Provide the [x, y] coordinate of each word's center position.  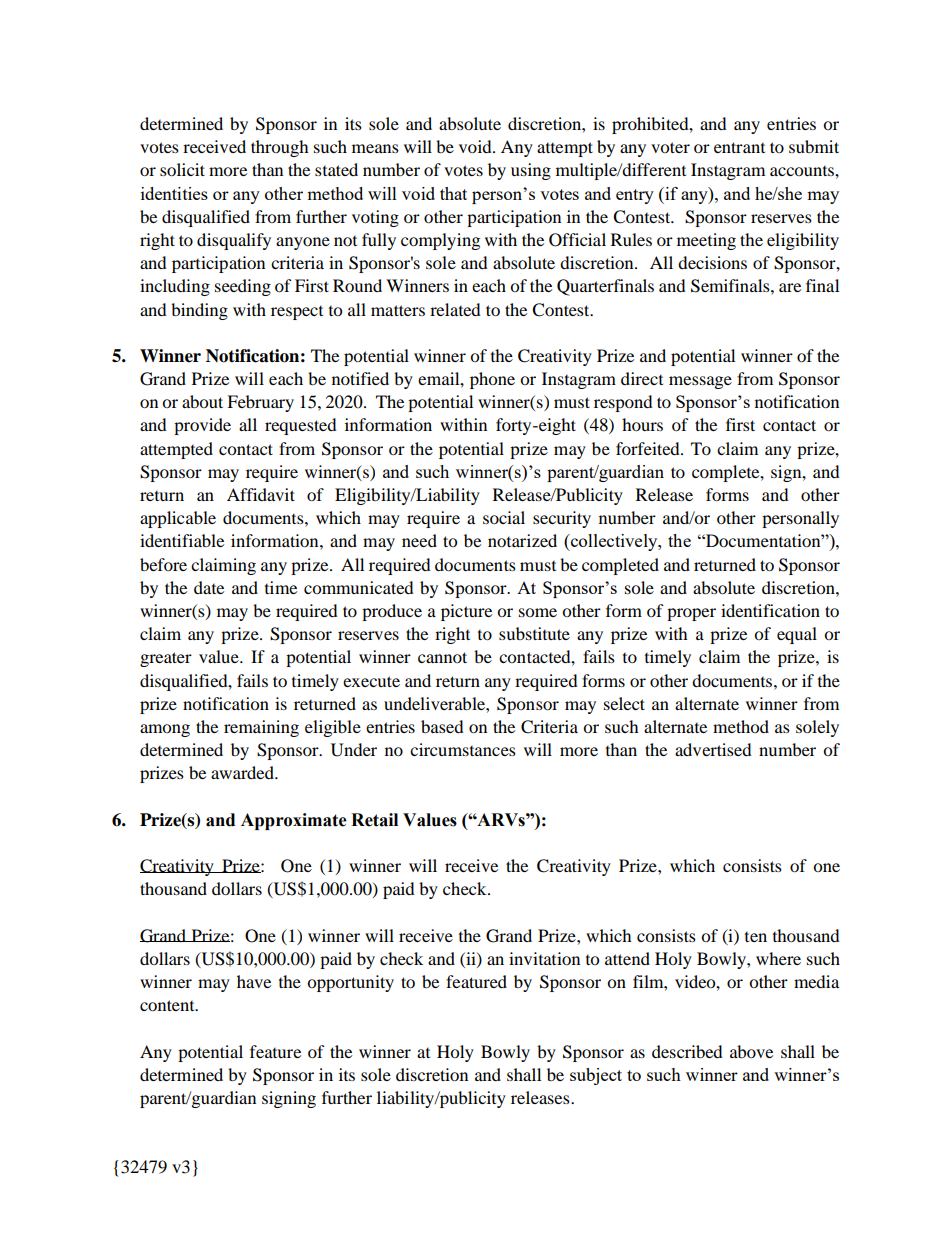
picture [466, 612]
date [209, 587]
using [531, 171]
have [254, 981]
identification [770, 610]
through [280, 148]
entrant [739, 147]
